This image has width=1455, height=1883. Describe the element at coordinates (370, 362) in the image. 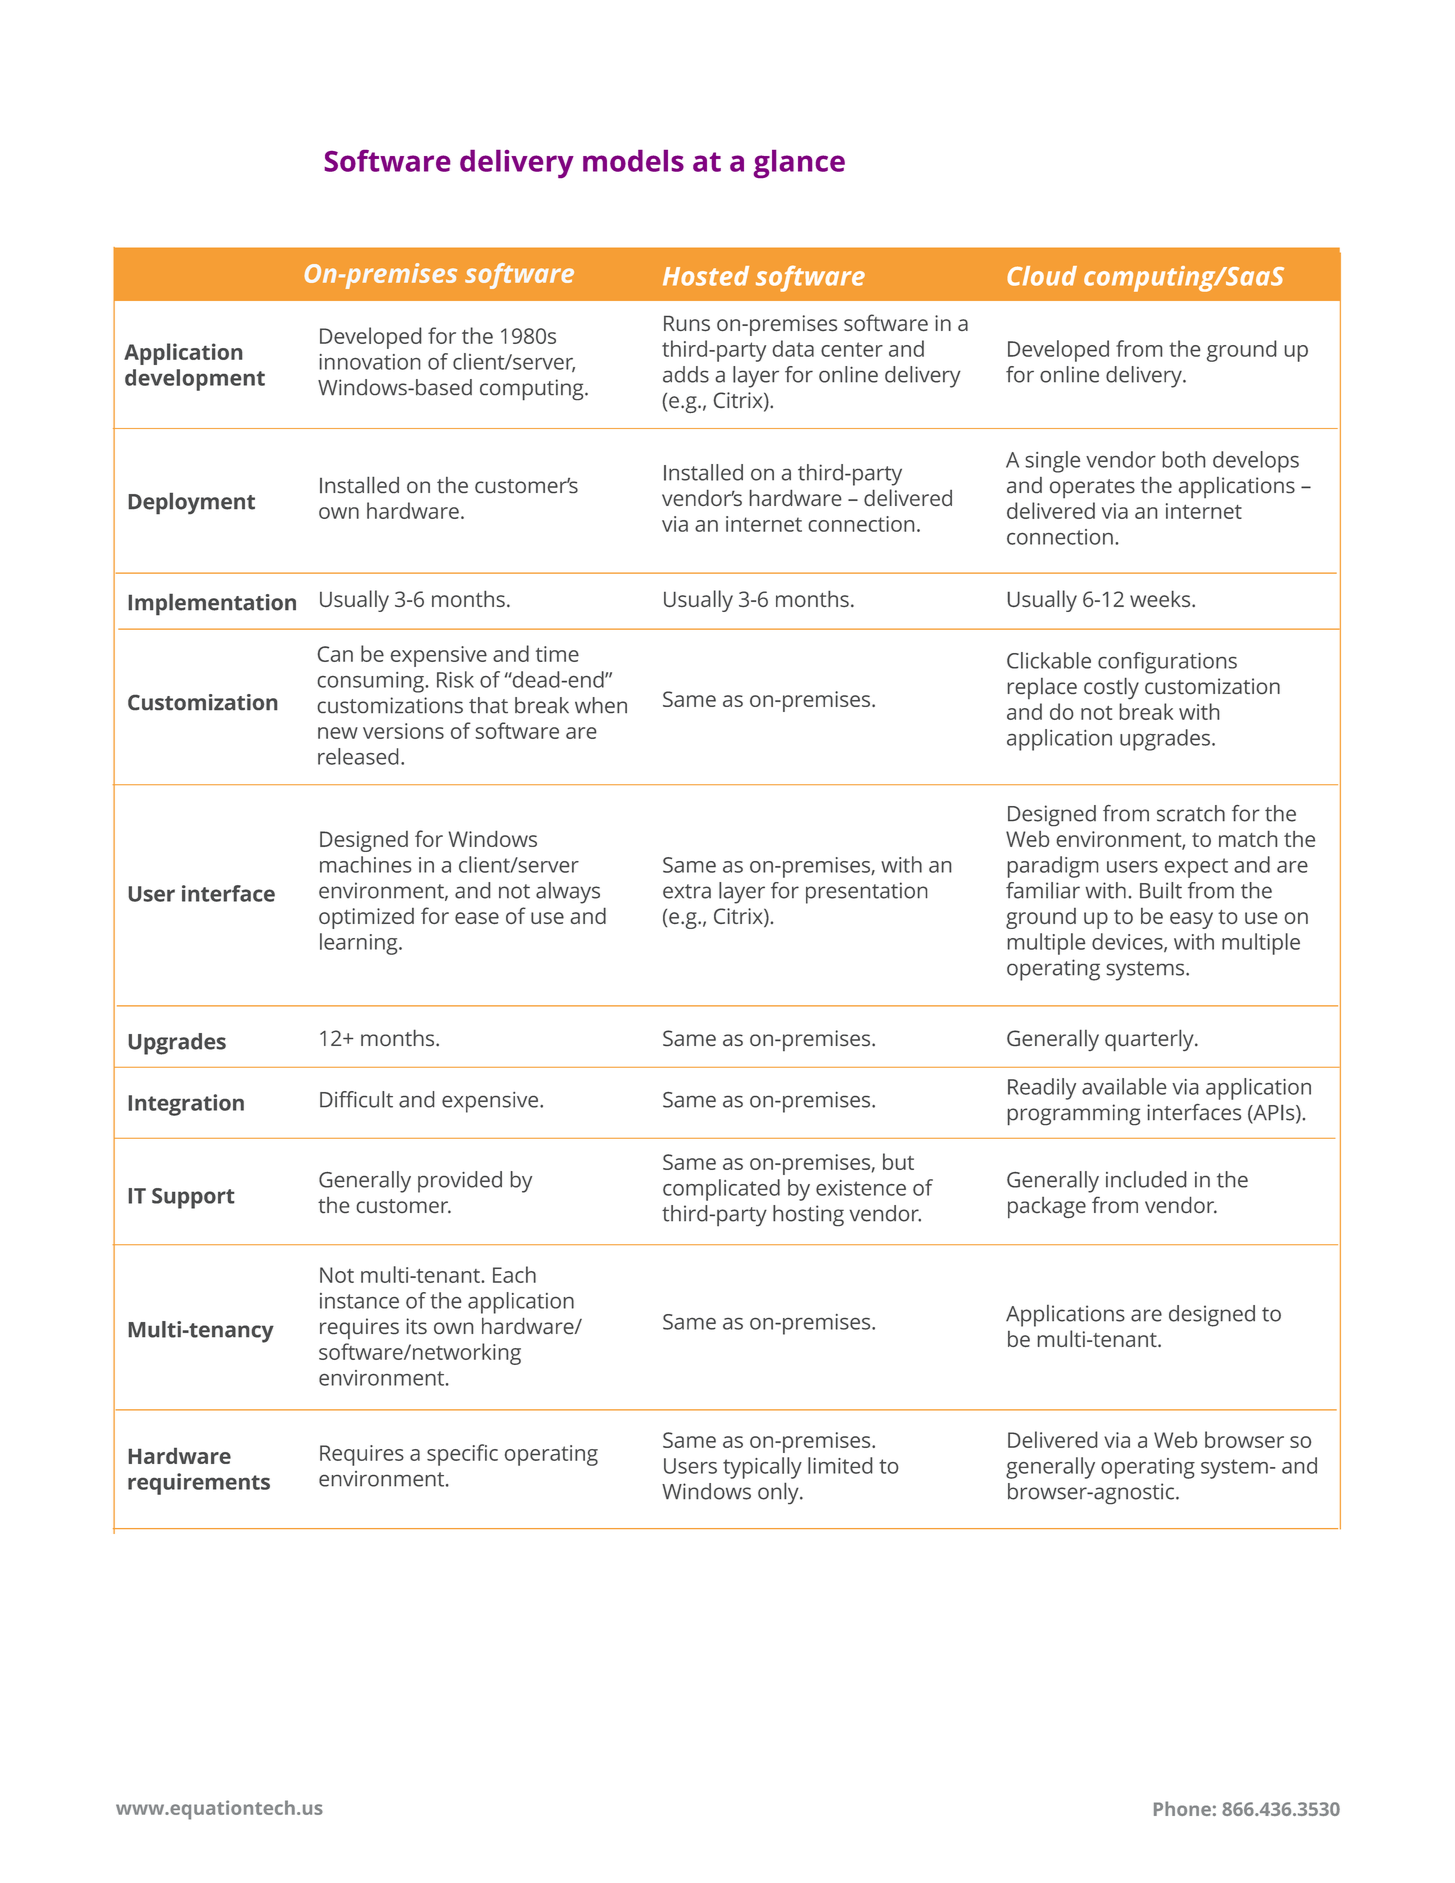

I see `innovation` at that location.
